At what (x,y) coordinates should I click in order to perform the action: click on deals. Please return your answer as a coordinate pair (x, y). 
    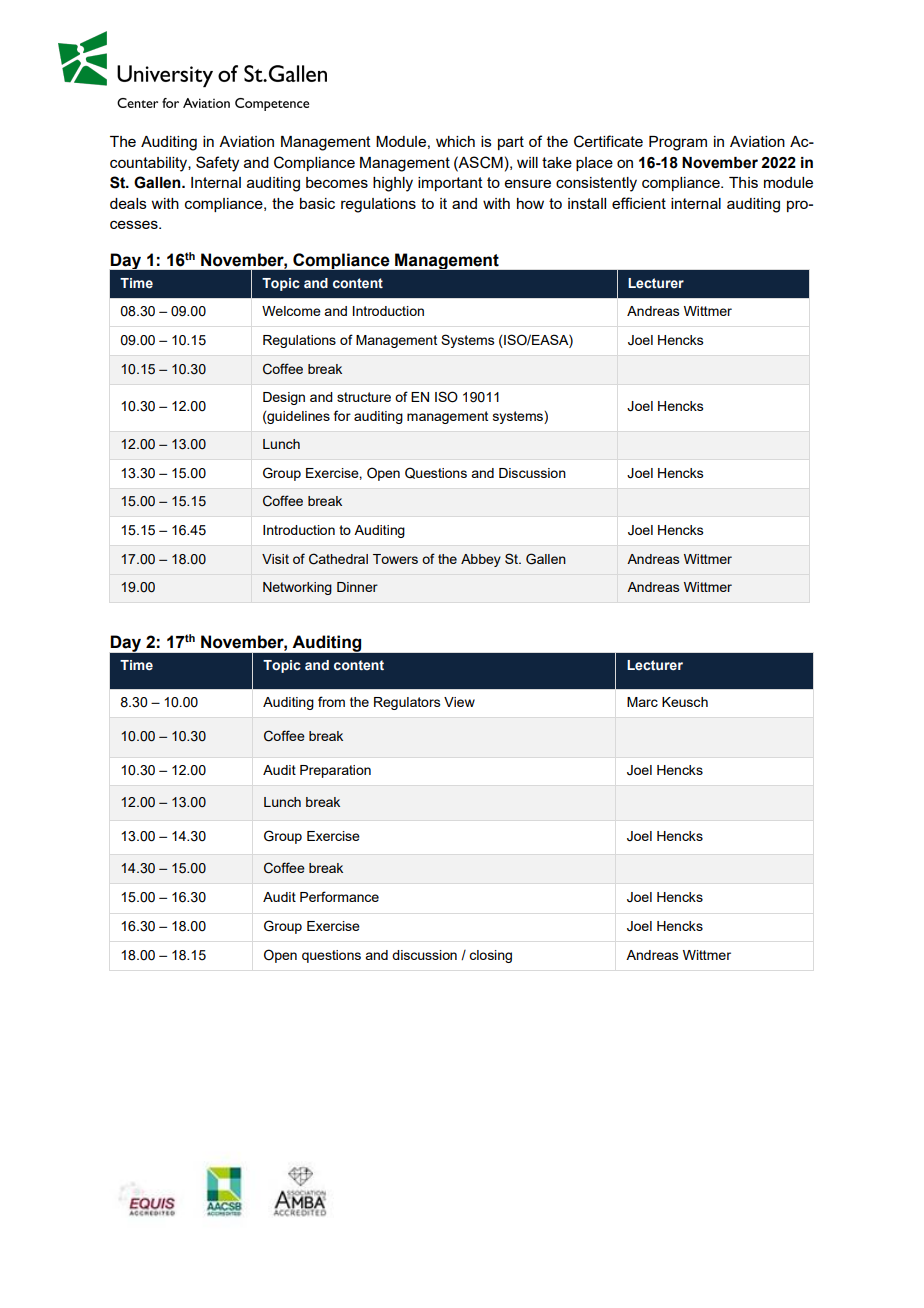
    Looking at the image, I should click on (128, 203).
